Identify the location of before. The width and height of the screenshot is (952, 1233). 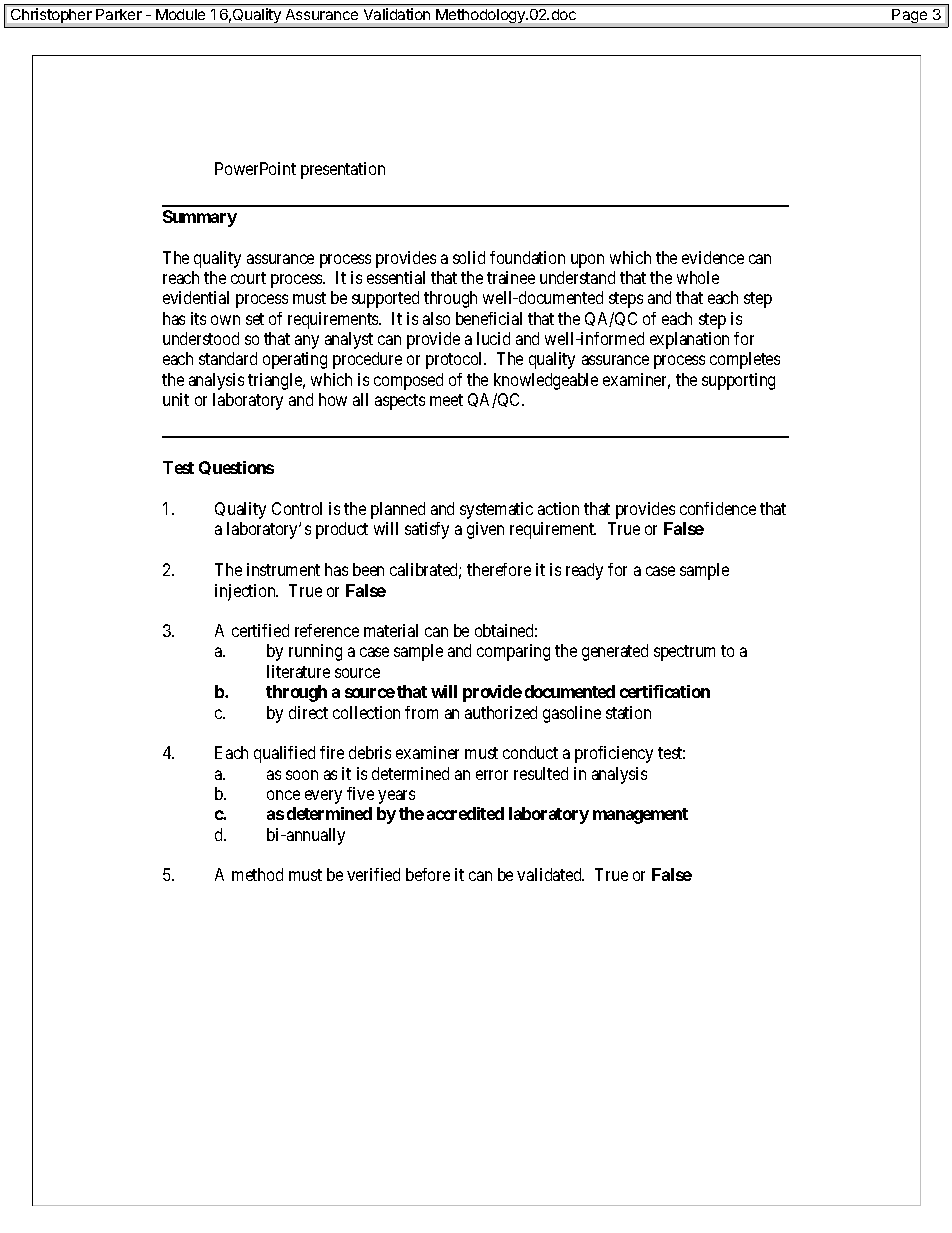
(428, 874).
